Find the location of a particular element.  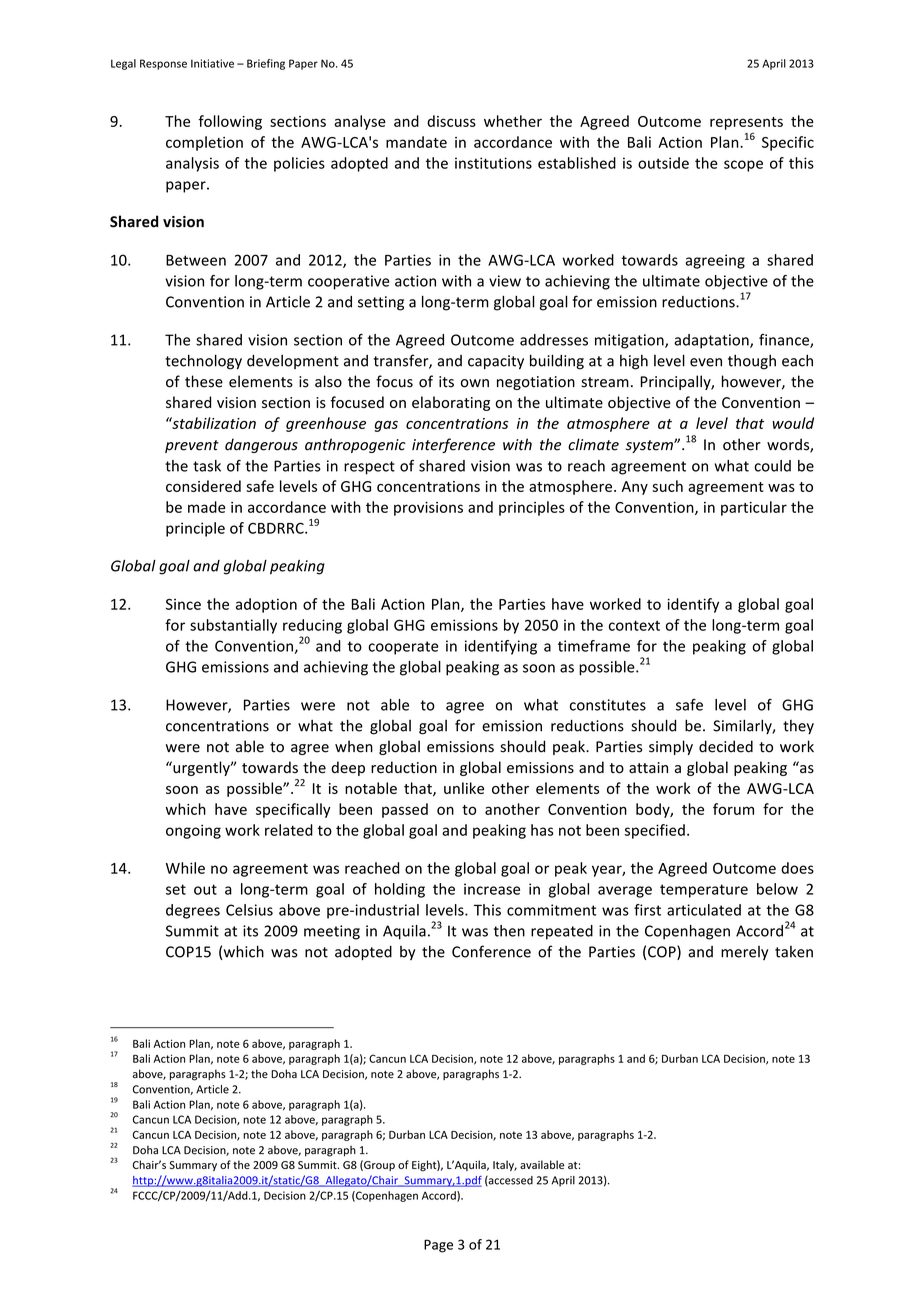

dangerous is located at coordinates (261, 445).
